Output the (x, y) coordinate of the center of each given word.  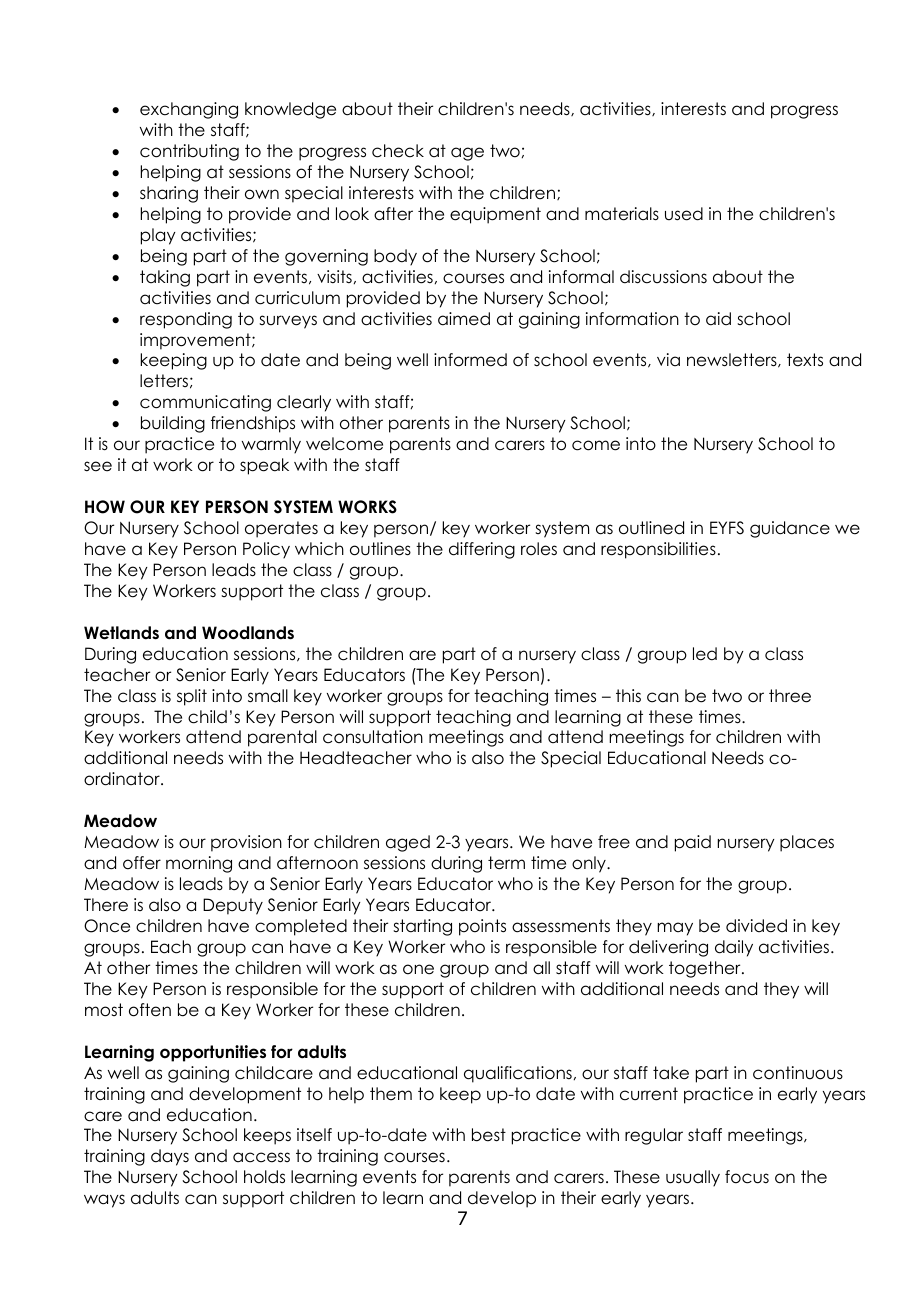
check (398, 151)
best (489, 1135)
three (790, 696)
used (684, 214)
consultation (373, 737)
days (170, 1157)
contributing (189, 152)
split (192, 697)
